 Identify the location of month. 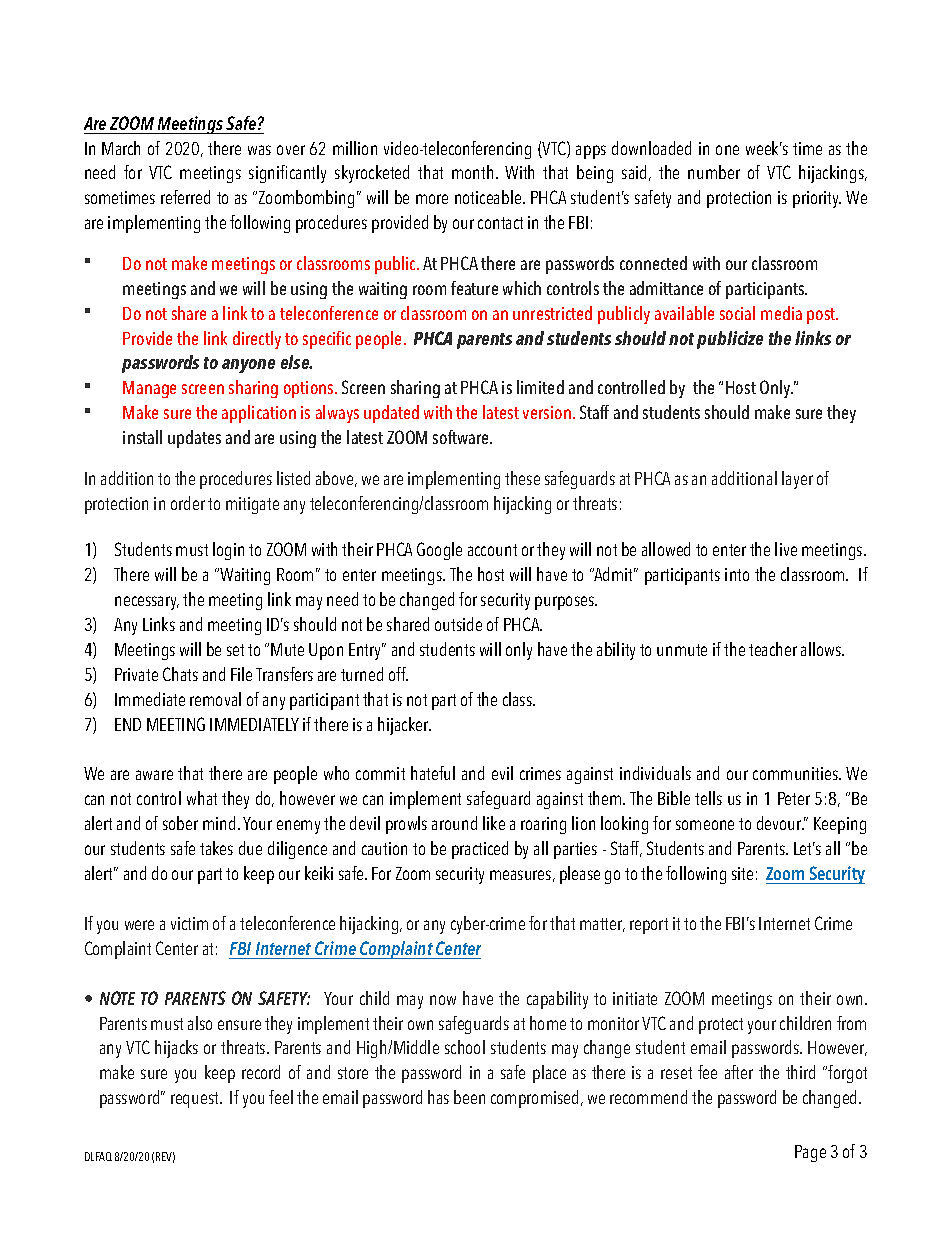
(472, 172).
